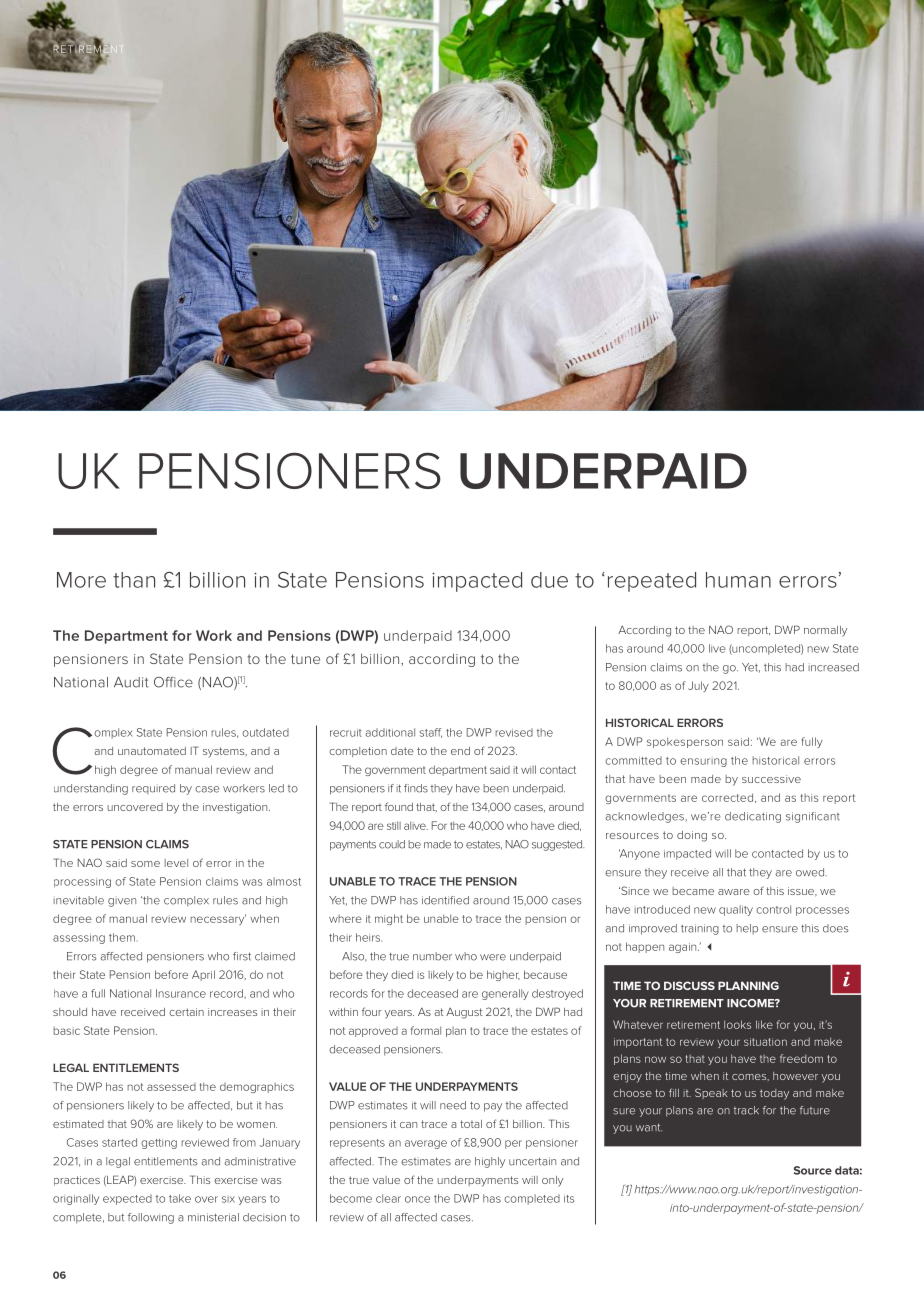 The height and width of the image is (1308, 924). I want to click on human, so click(738, 580).
